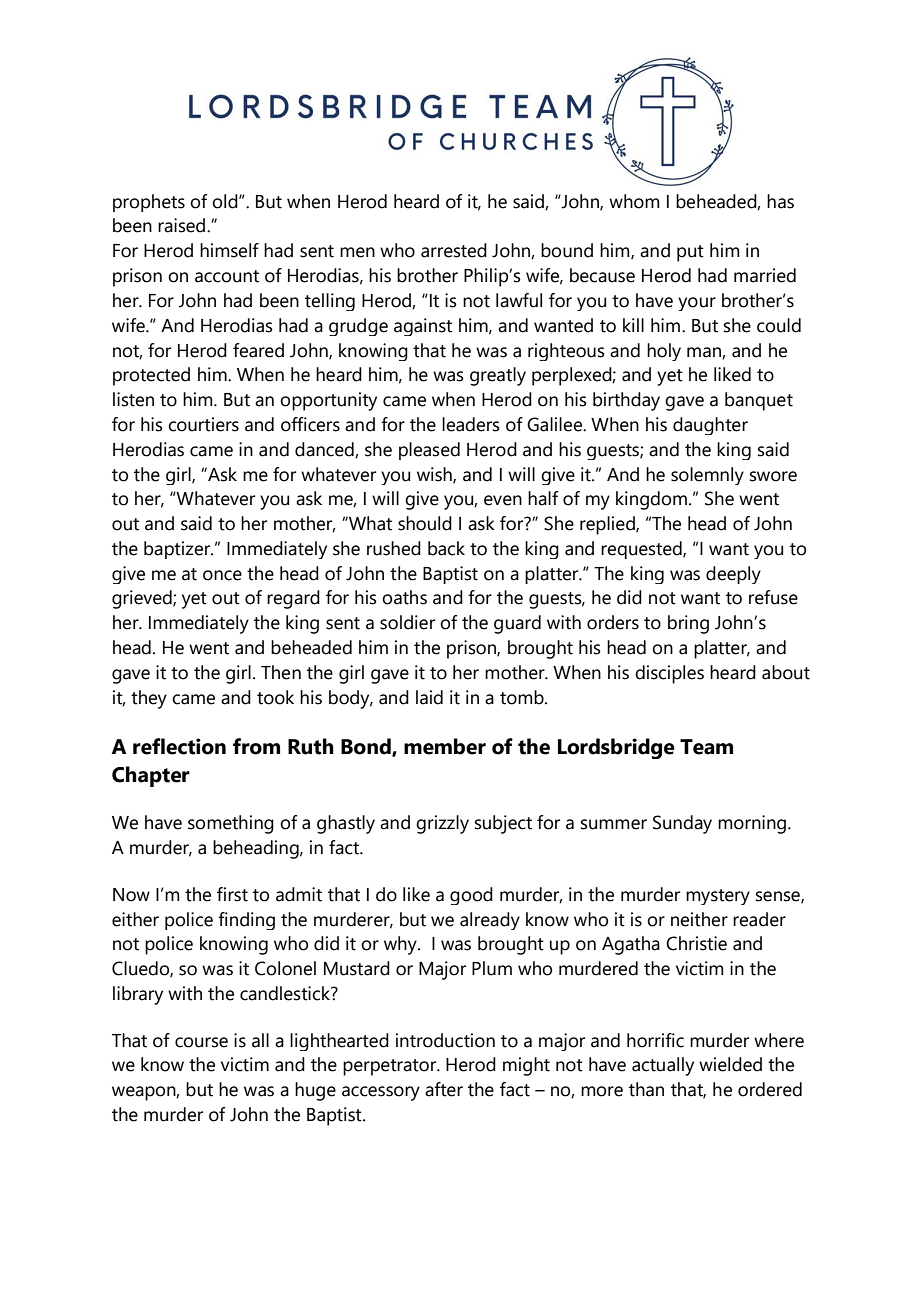 The image size is (924, 1308). What do you see at coordinates (407, 622) in the screenshot?
I see `soldier` at bounding box center [407, 622].
